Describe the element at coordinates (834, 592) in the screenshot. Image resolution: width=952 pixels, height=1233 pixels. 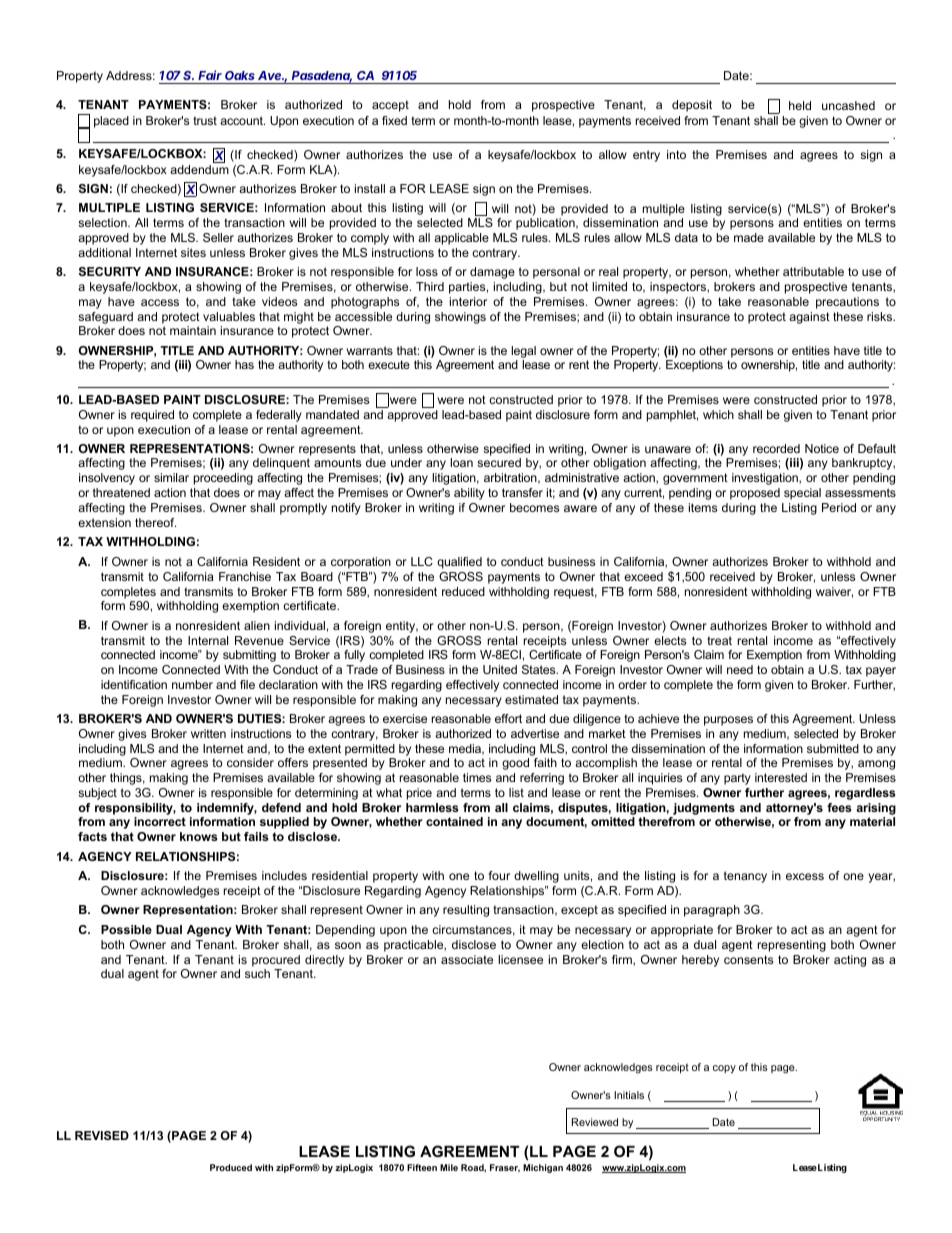
I see `waiver` at that location.
